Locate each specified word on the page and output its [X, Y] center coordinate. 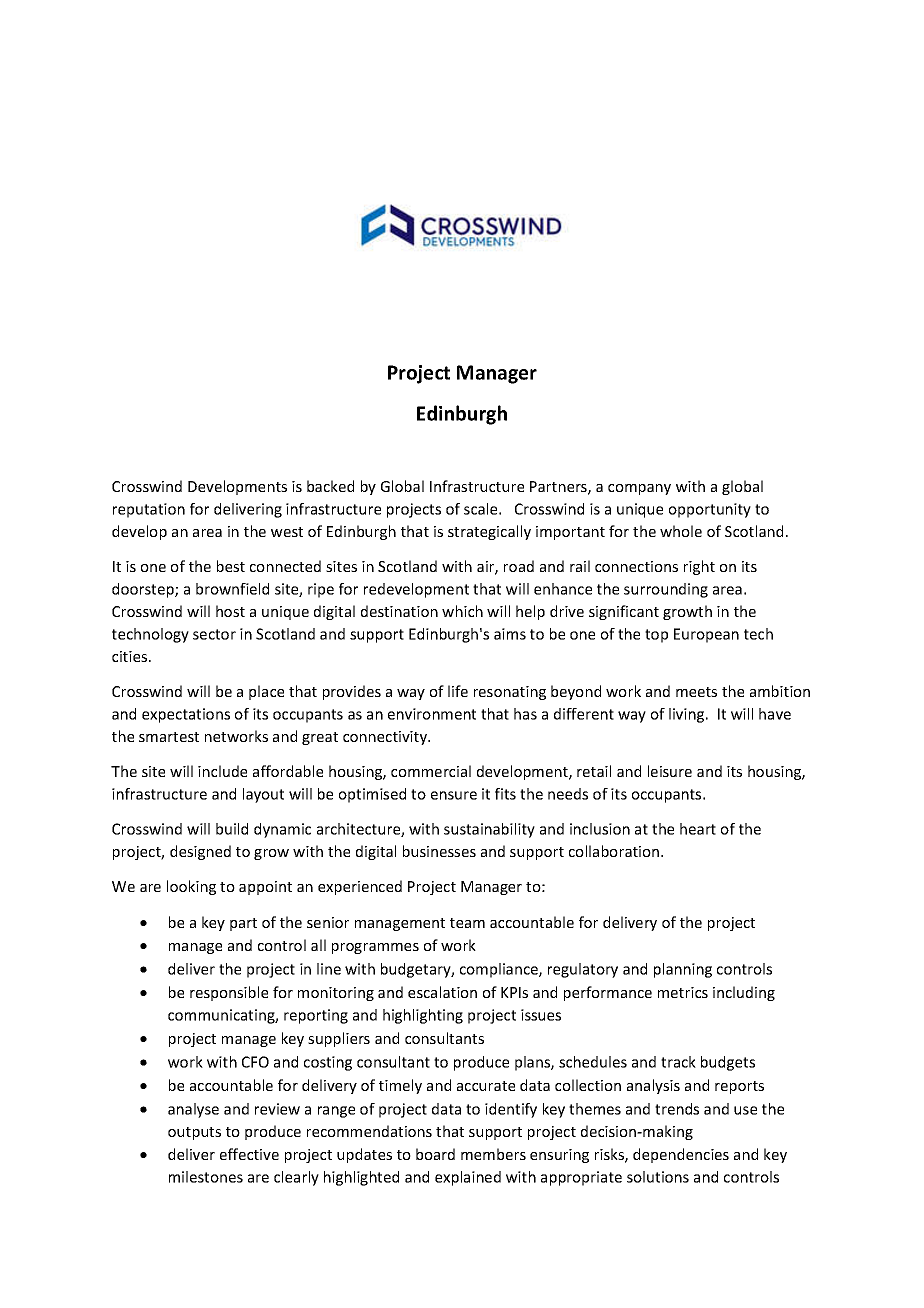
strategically [489, 532]
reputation [149, 510]
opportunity [710, 510]
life [458, 691]
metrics [683, 992]
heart [698, 829]
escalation [442, 992]
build [232, 829]
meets [696, 692]
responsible [229, 993]
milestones [206, 1177]
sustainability [489, 830]
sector [214, 634]
